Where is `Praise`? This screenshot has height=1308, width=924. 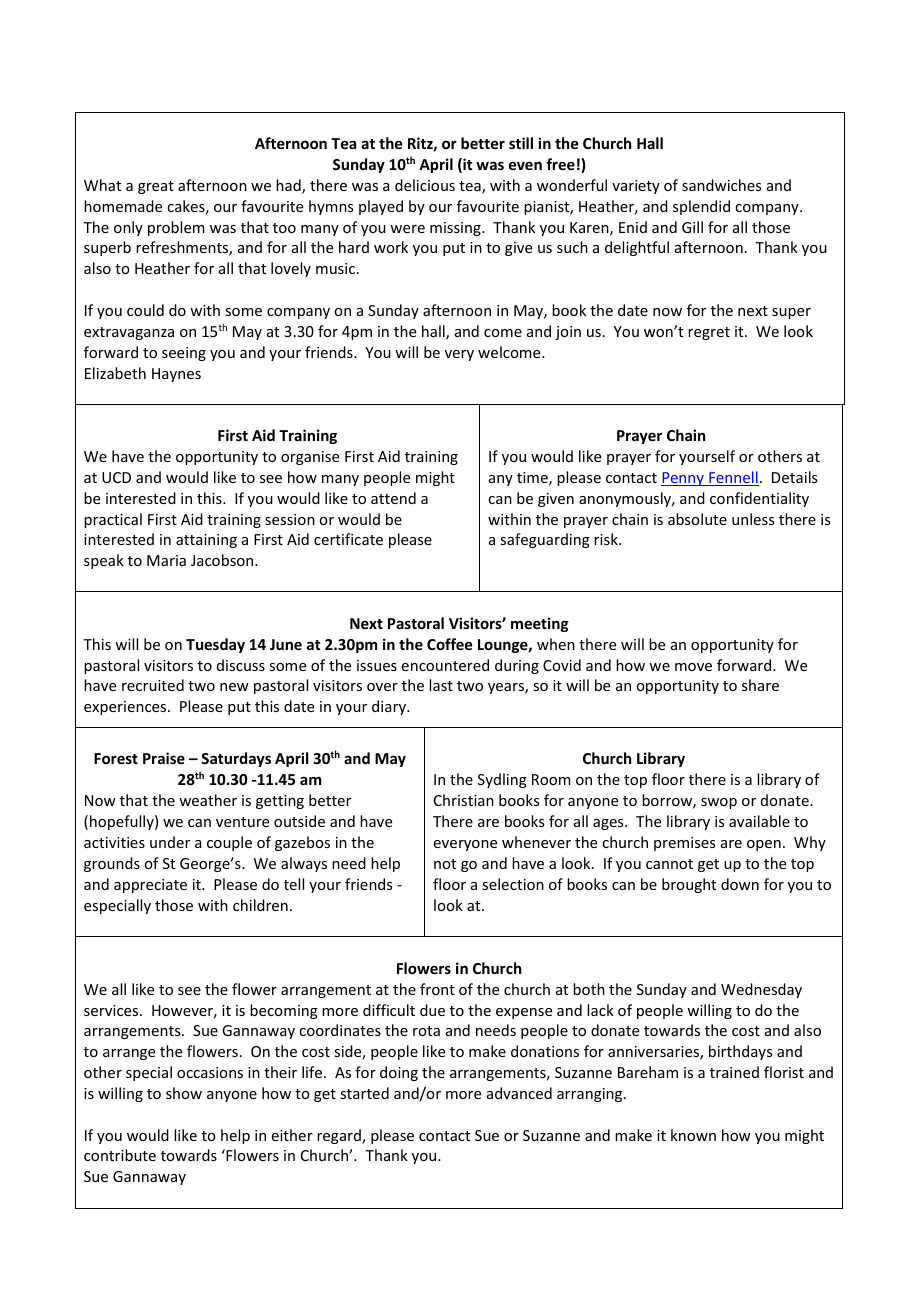
Praise is located at coordinates (164, 758).
